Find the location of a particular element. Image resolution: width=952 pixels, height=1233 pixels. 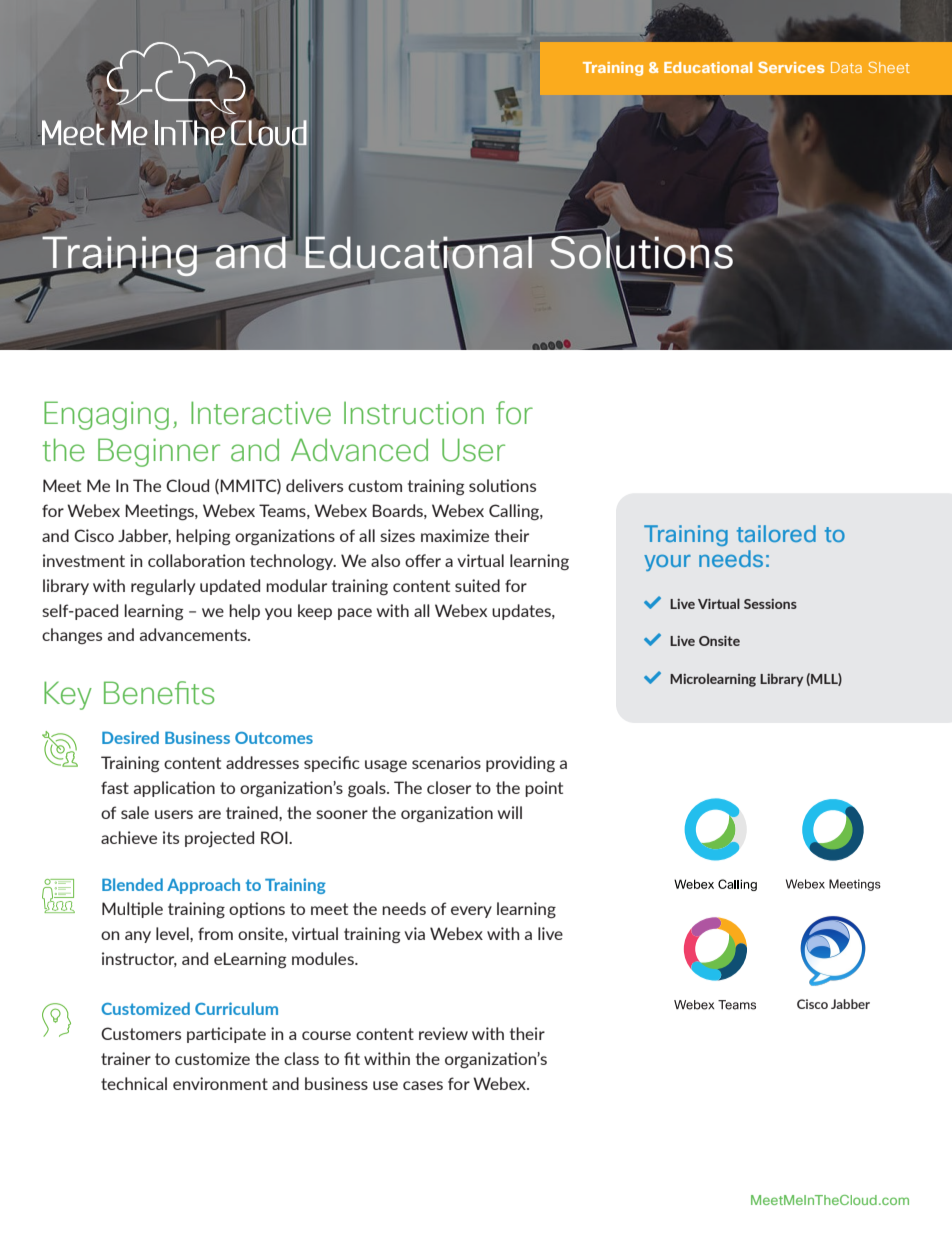

Sessions is located at coordinates (770, 604).
